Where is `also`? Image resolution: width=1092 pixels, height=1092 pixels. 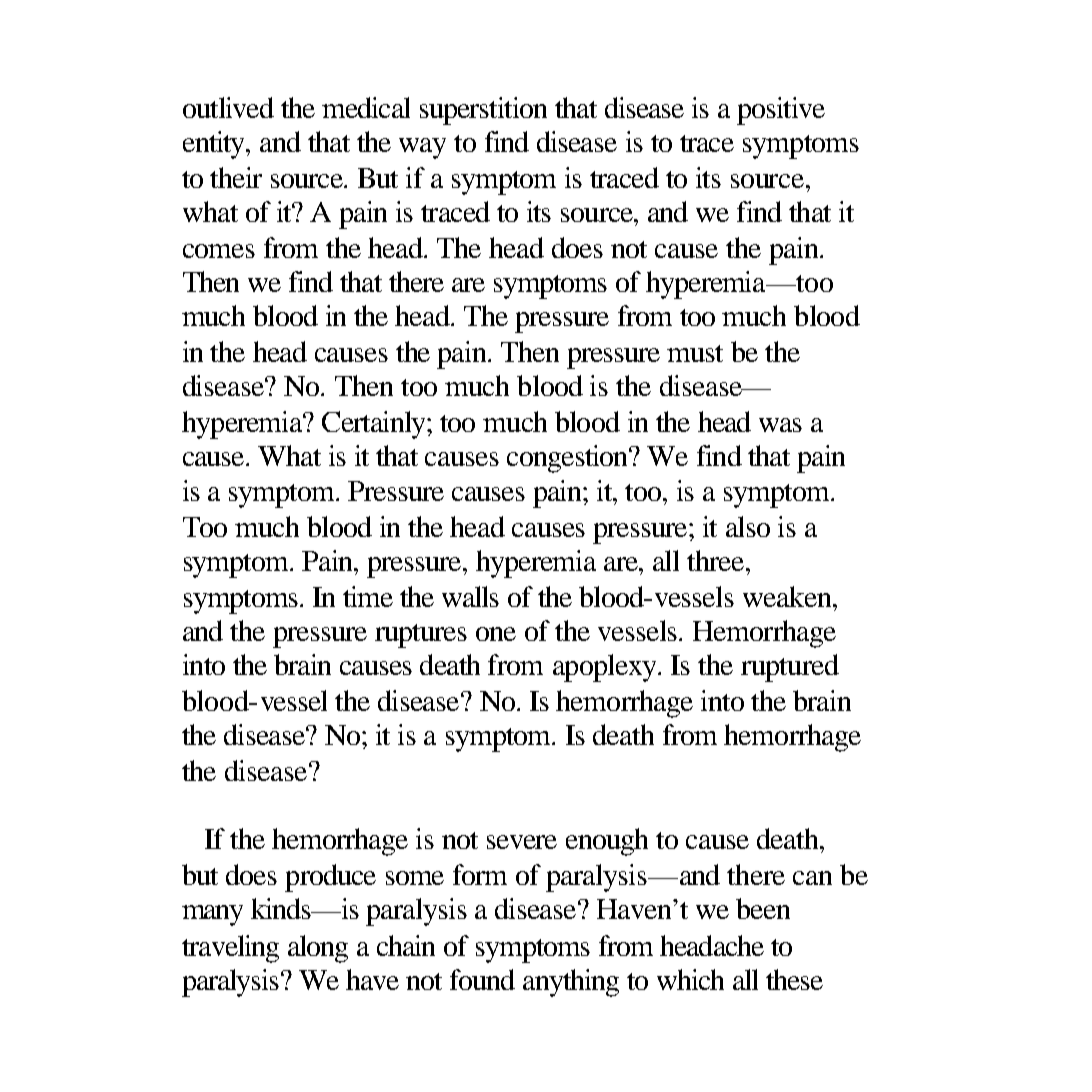 also is located at coordinates (748, 526).
